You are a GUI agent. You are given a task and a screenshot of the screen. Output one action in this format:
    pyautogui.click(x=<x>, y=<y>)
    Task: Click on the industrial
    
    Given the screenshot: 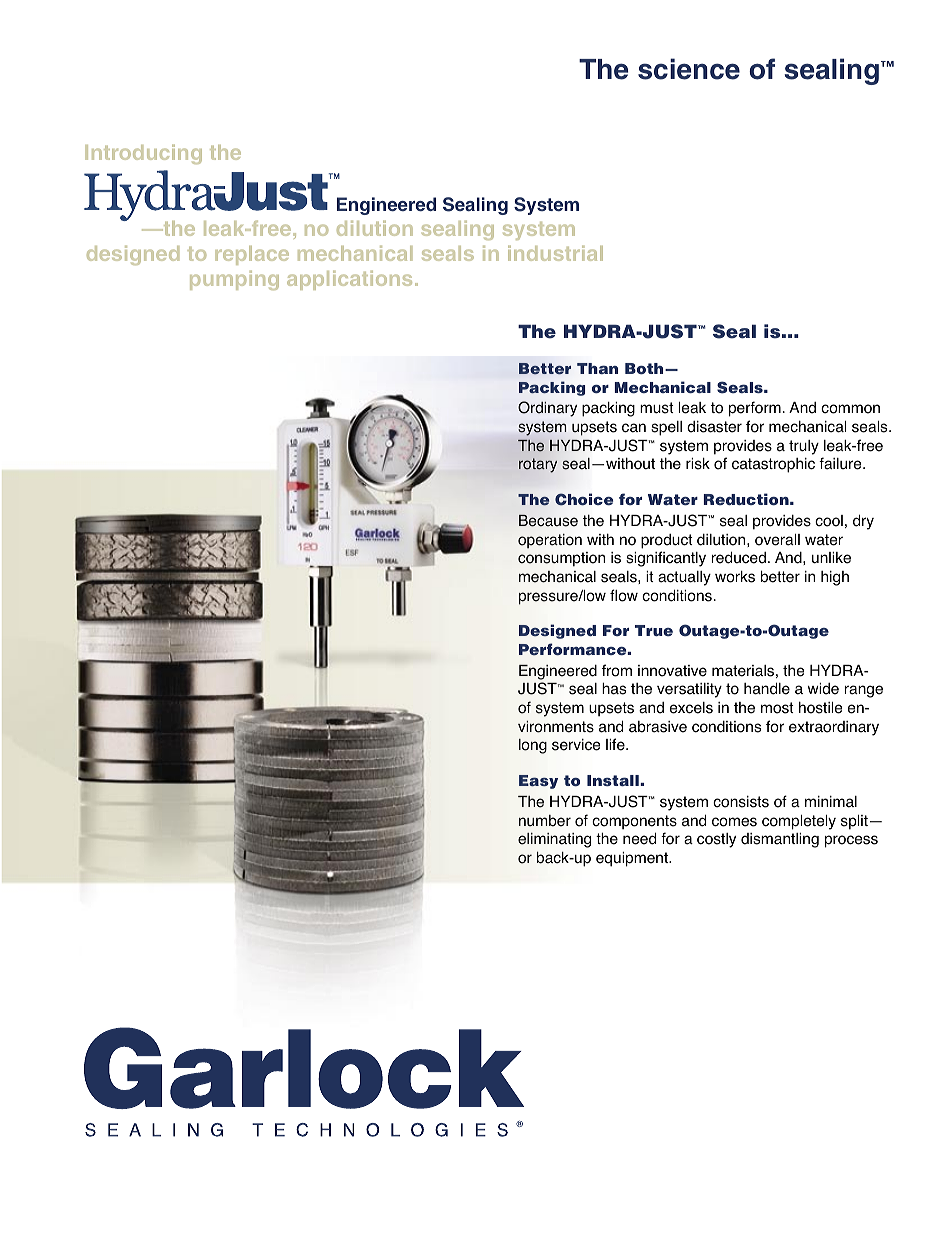 What is the action you would take?
    pyautogui.click(x=555, y=253)
